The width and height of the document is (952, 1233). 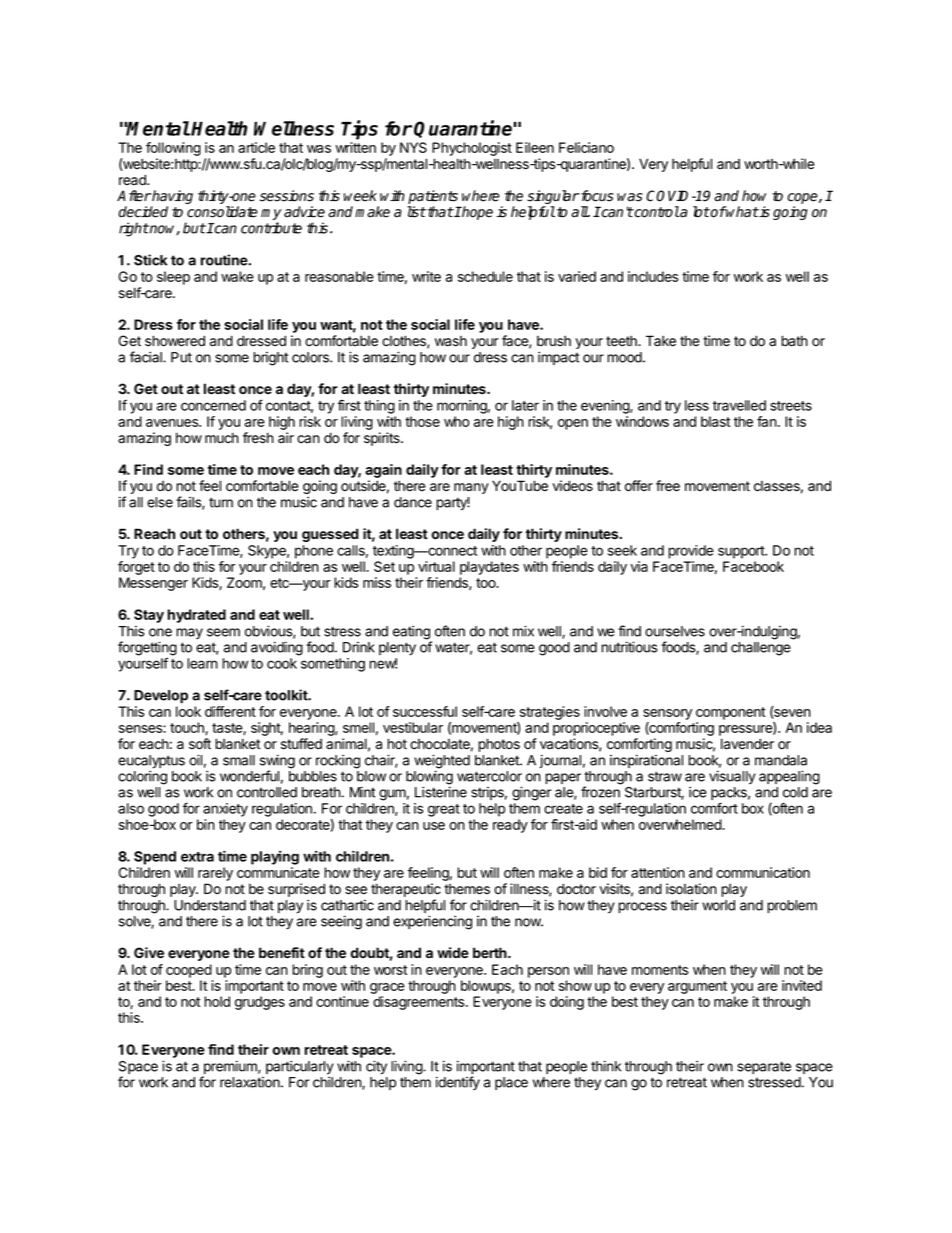 I want to click on patients, so click(x=433, y=197).
